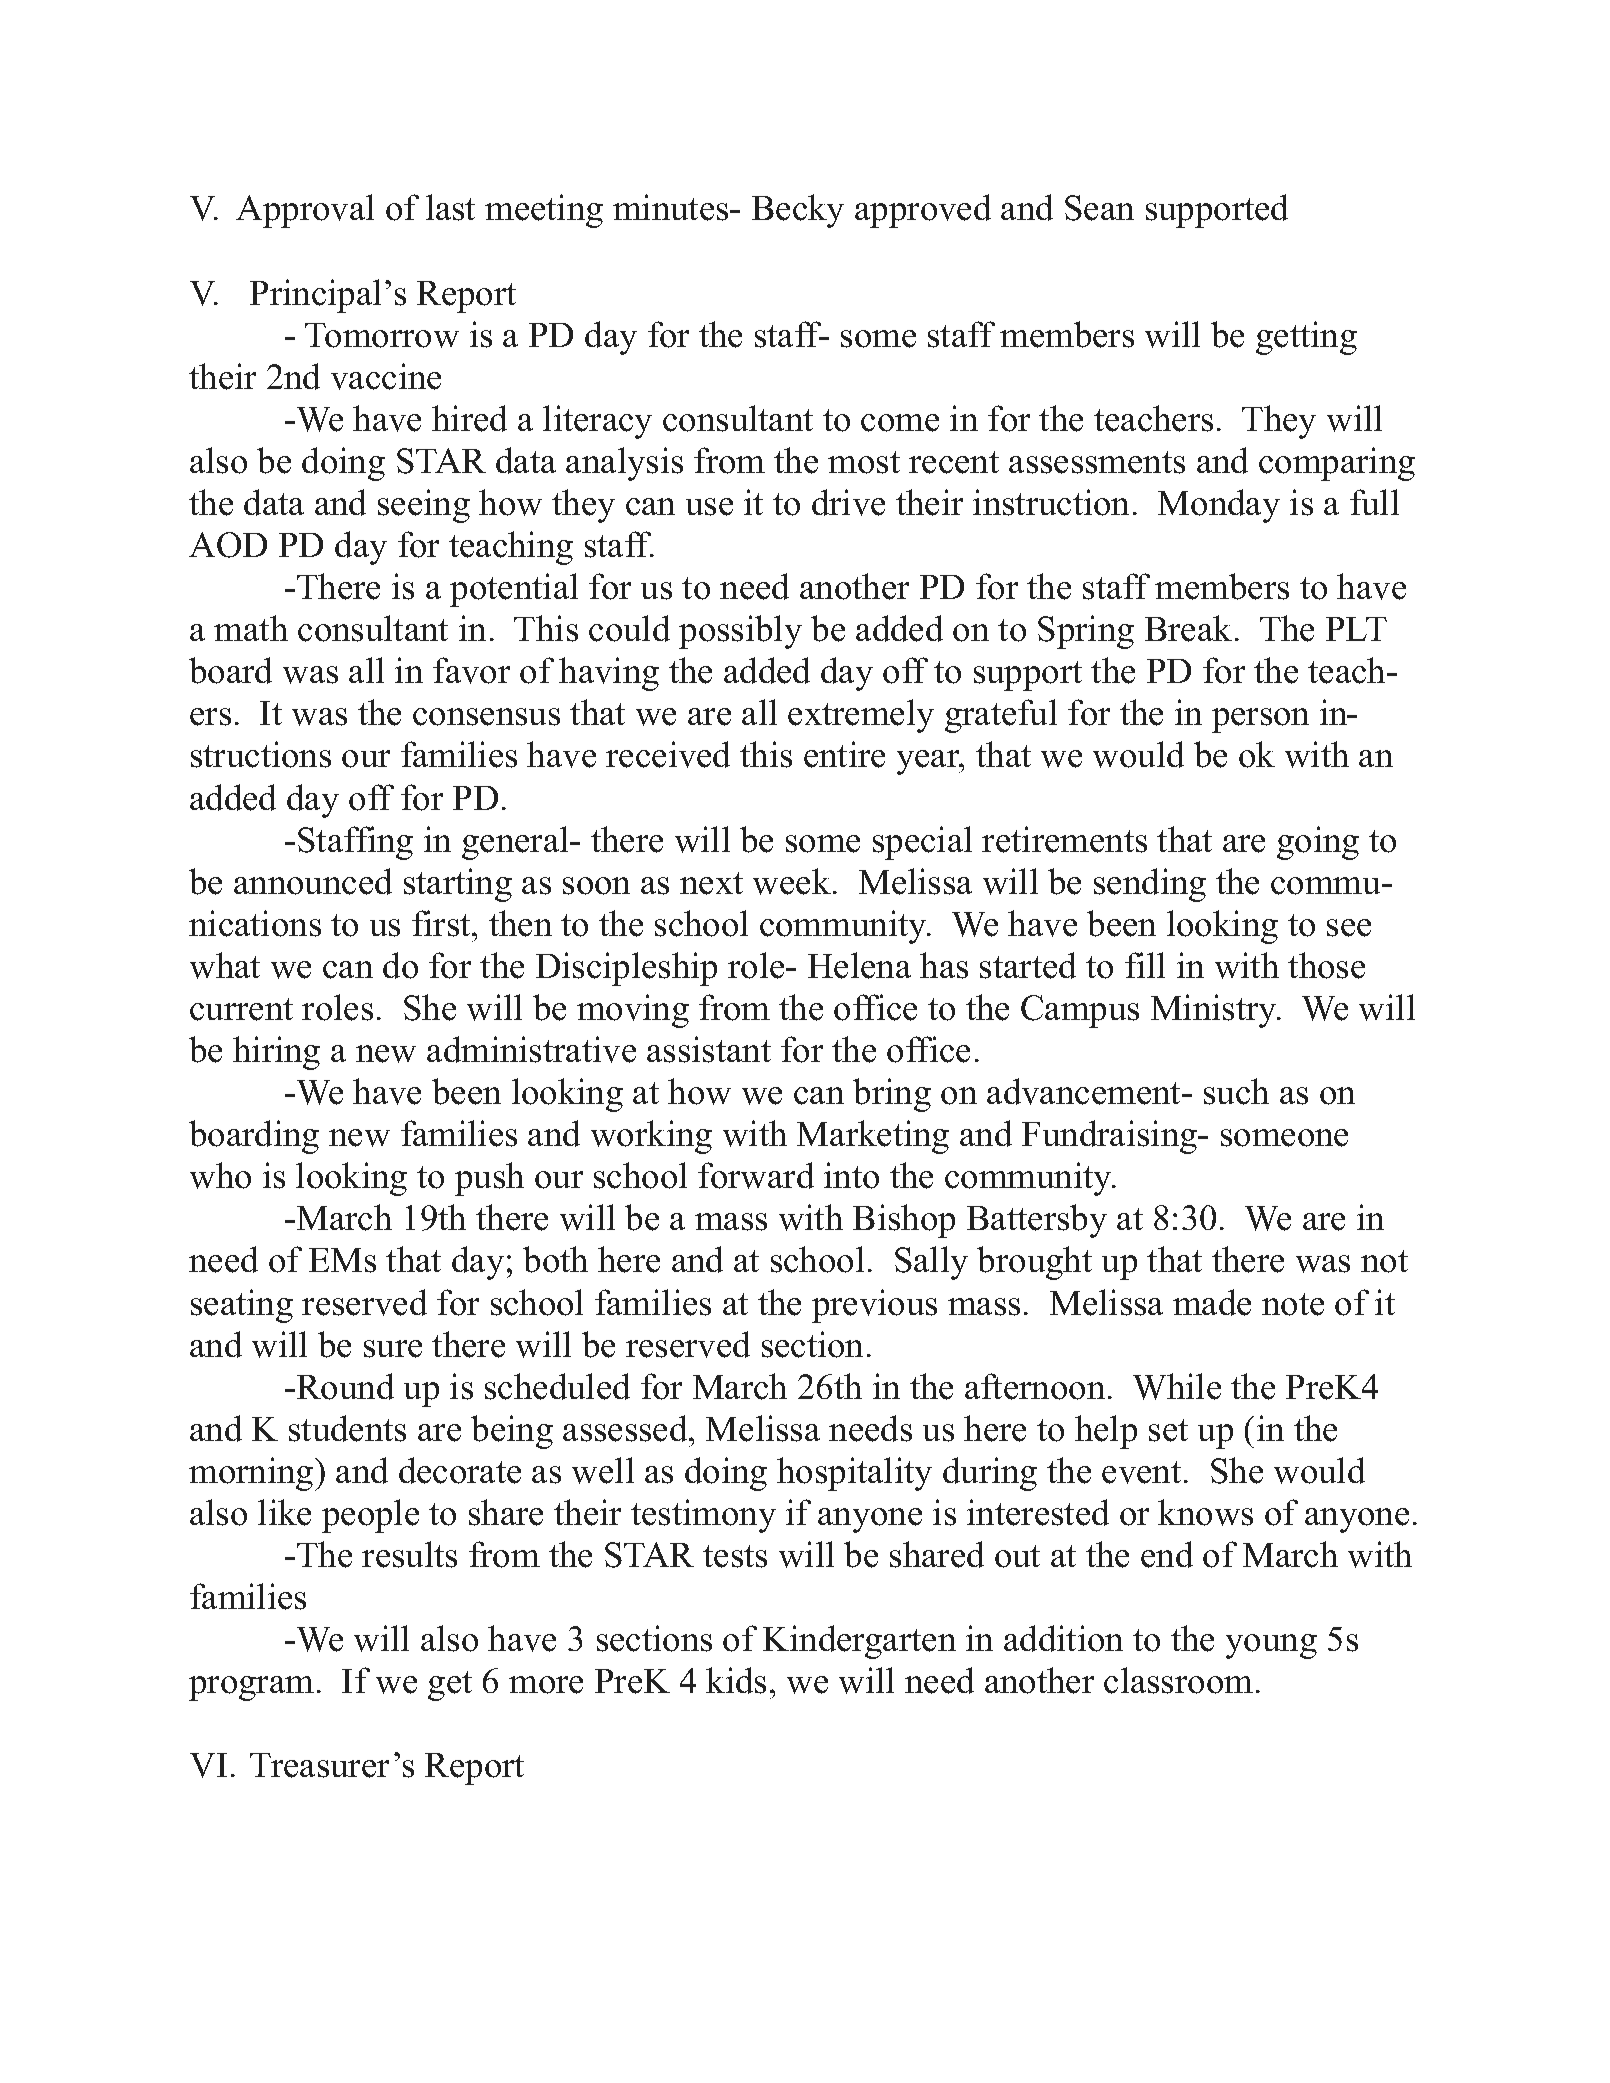 The height and width of the screenshot is (2083, 1610). Describe the element at coordinates (1271, 1646) in the screenshot. I see `young` at that location.
